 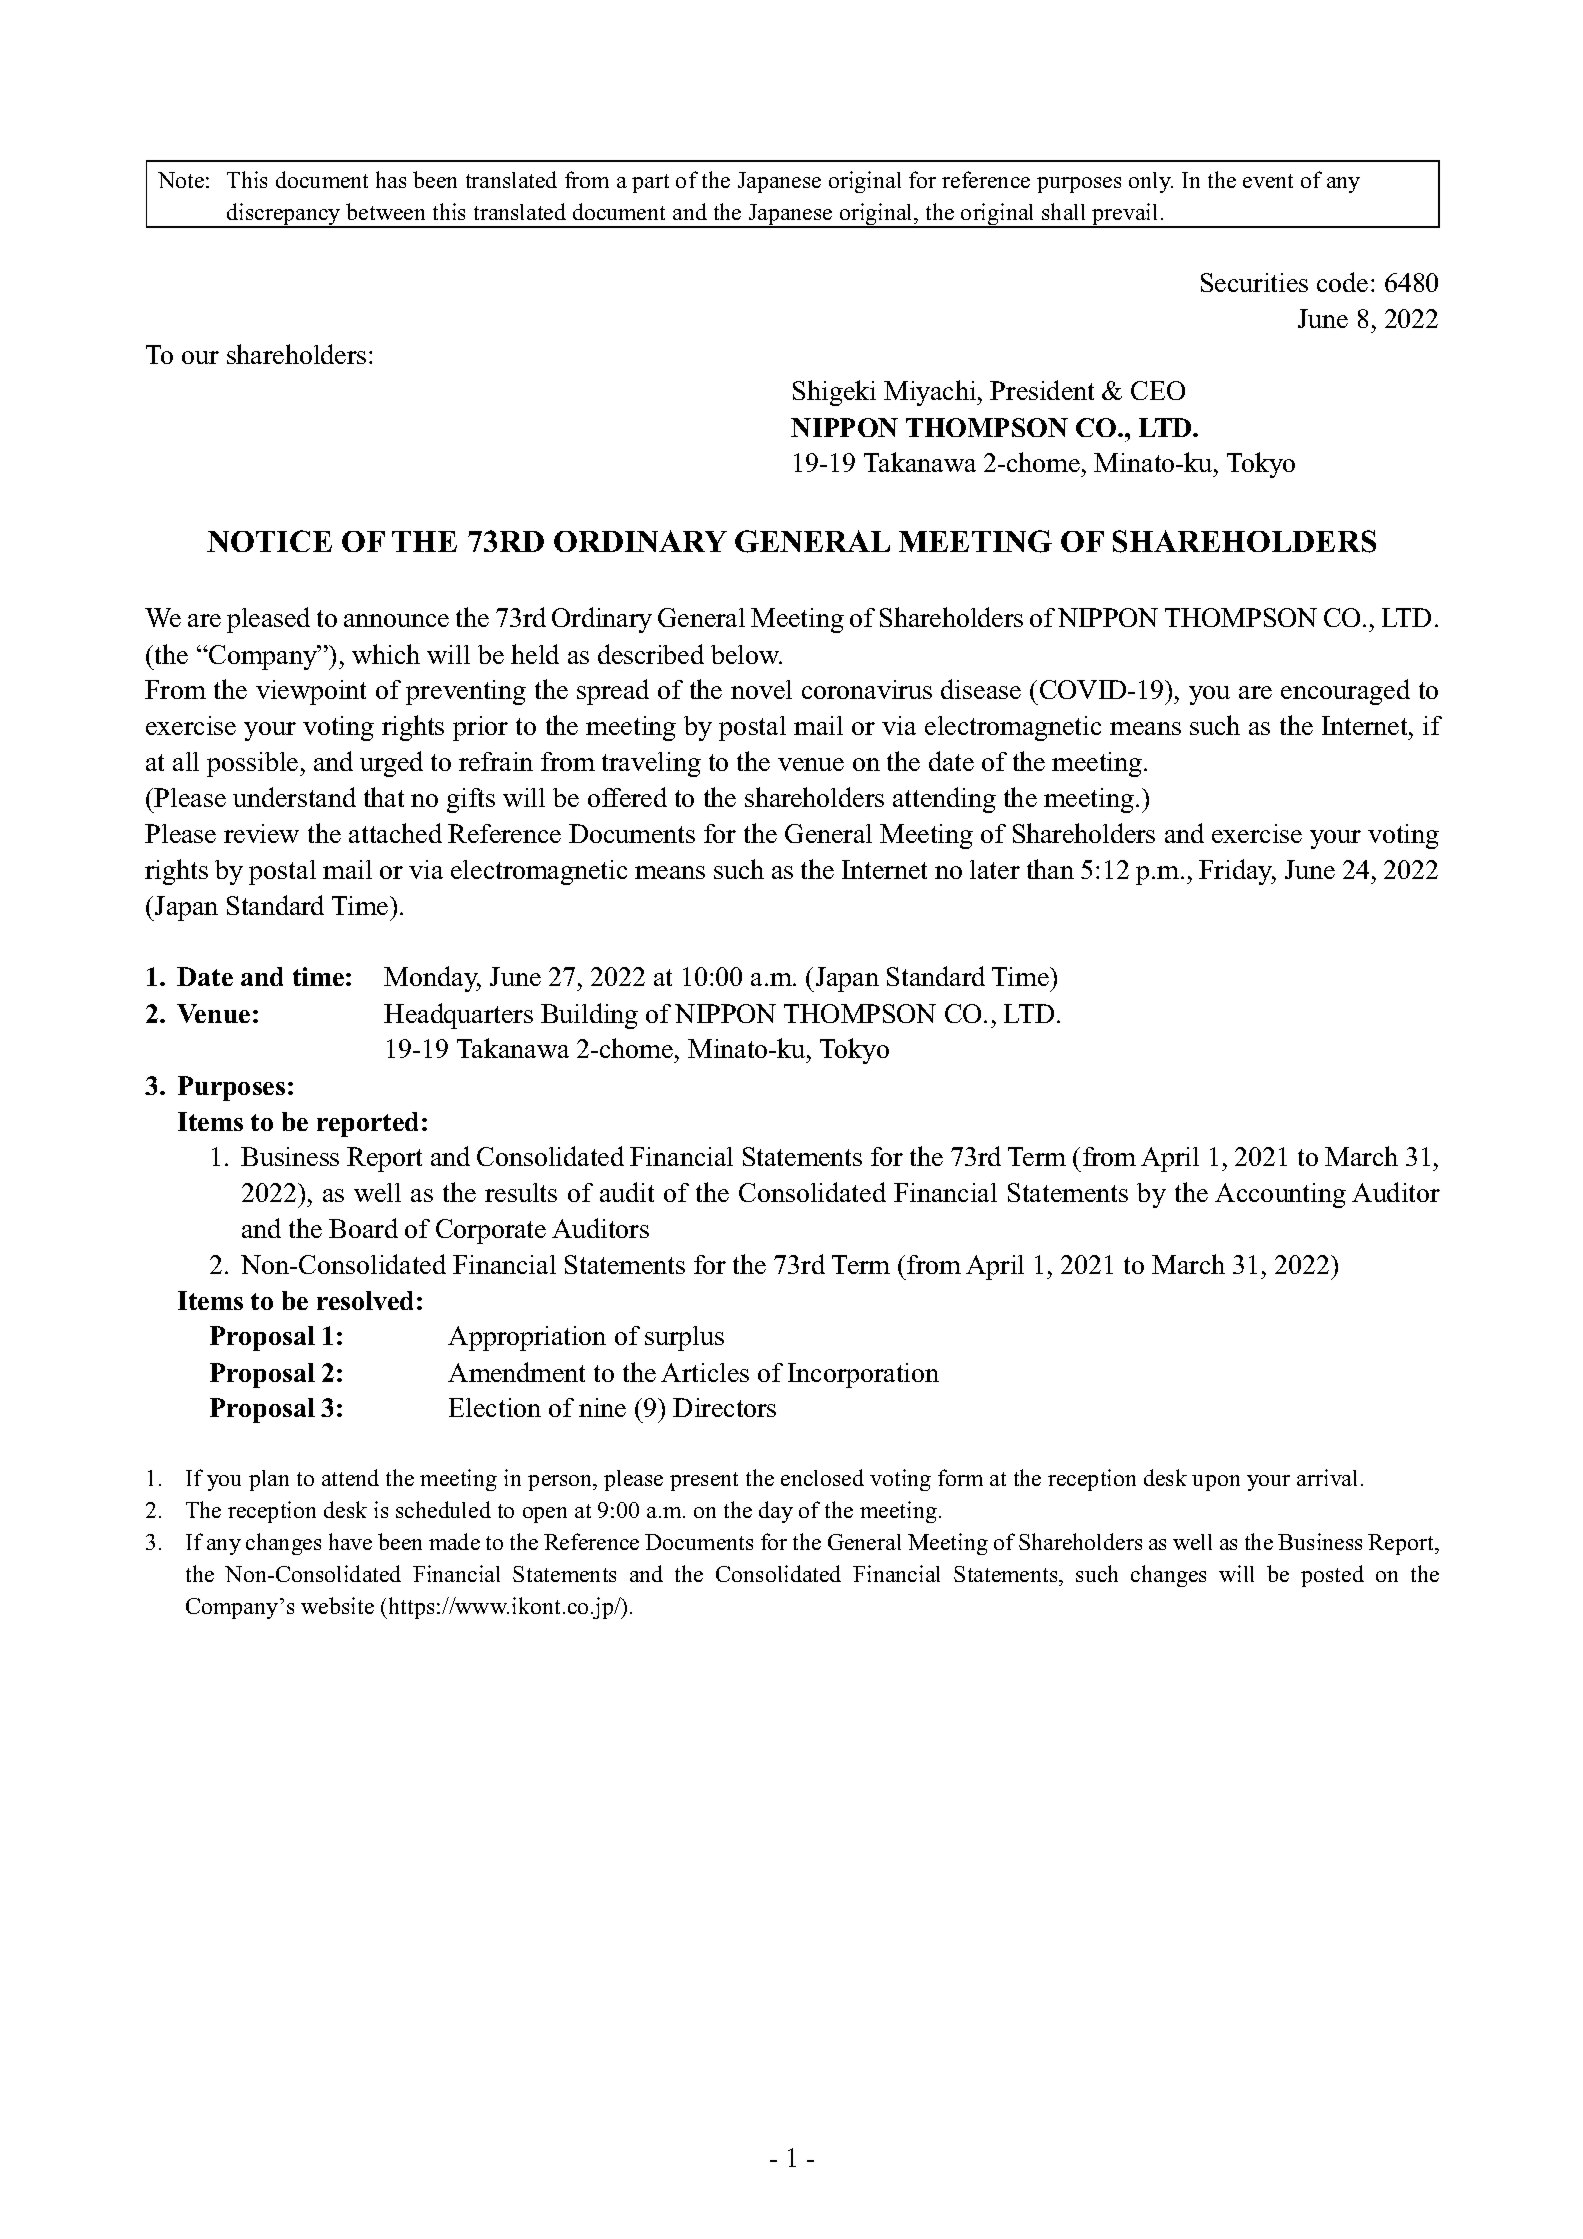 What do you see at coordinates (391, 764) in the screenshot?
I see `urged` at bounding box center [391, 764].
